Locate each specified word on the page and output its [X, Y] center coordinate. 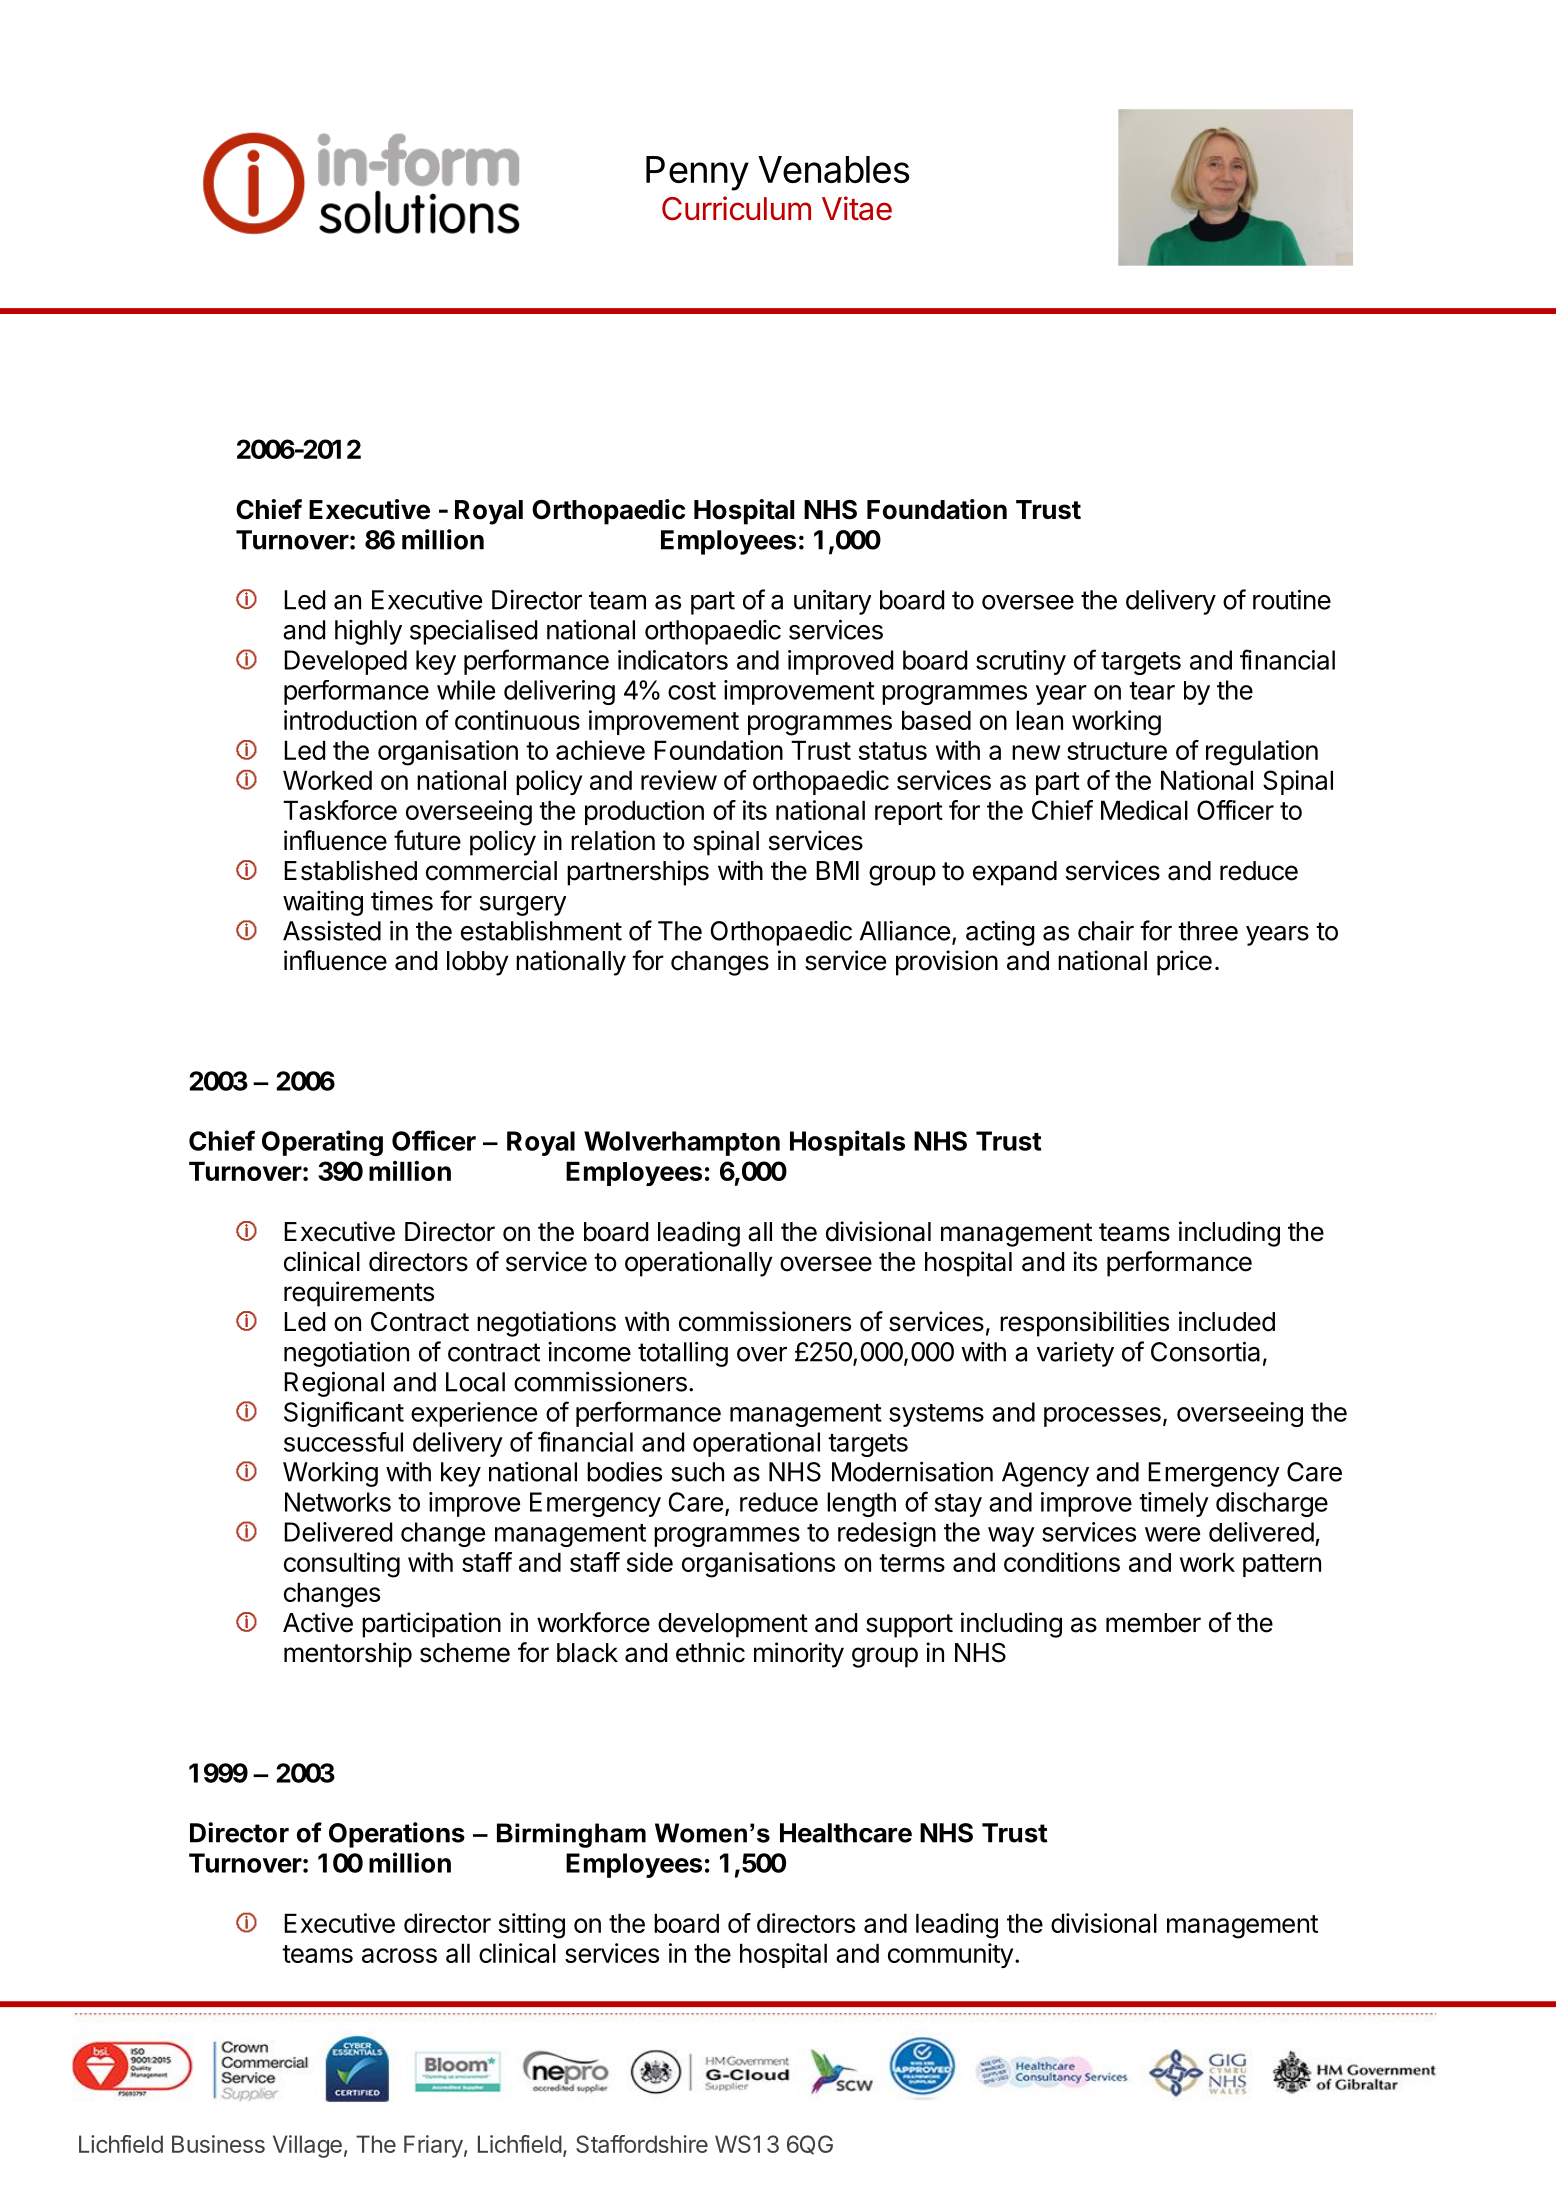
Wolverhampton [682, 1143]
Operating [322, 1143]
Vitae [857, 208]
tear [1152, 691]
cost [692, 691]
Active [318, 1622]
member [1153, 1623]
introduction [350, 720]
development [733, 1625]
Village [307, 2146]
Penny [697, 173]
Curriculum [736, 208]
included [1227, 1321]
